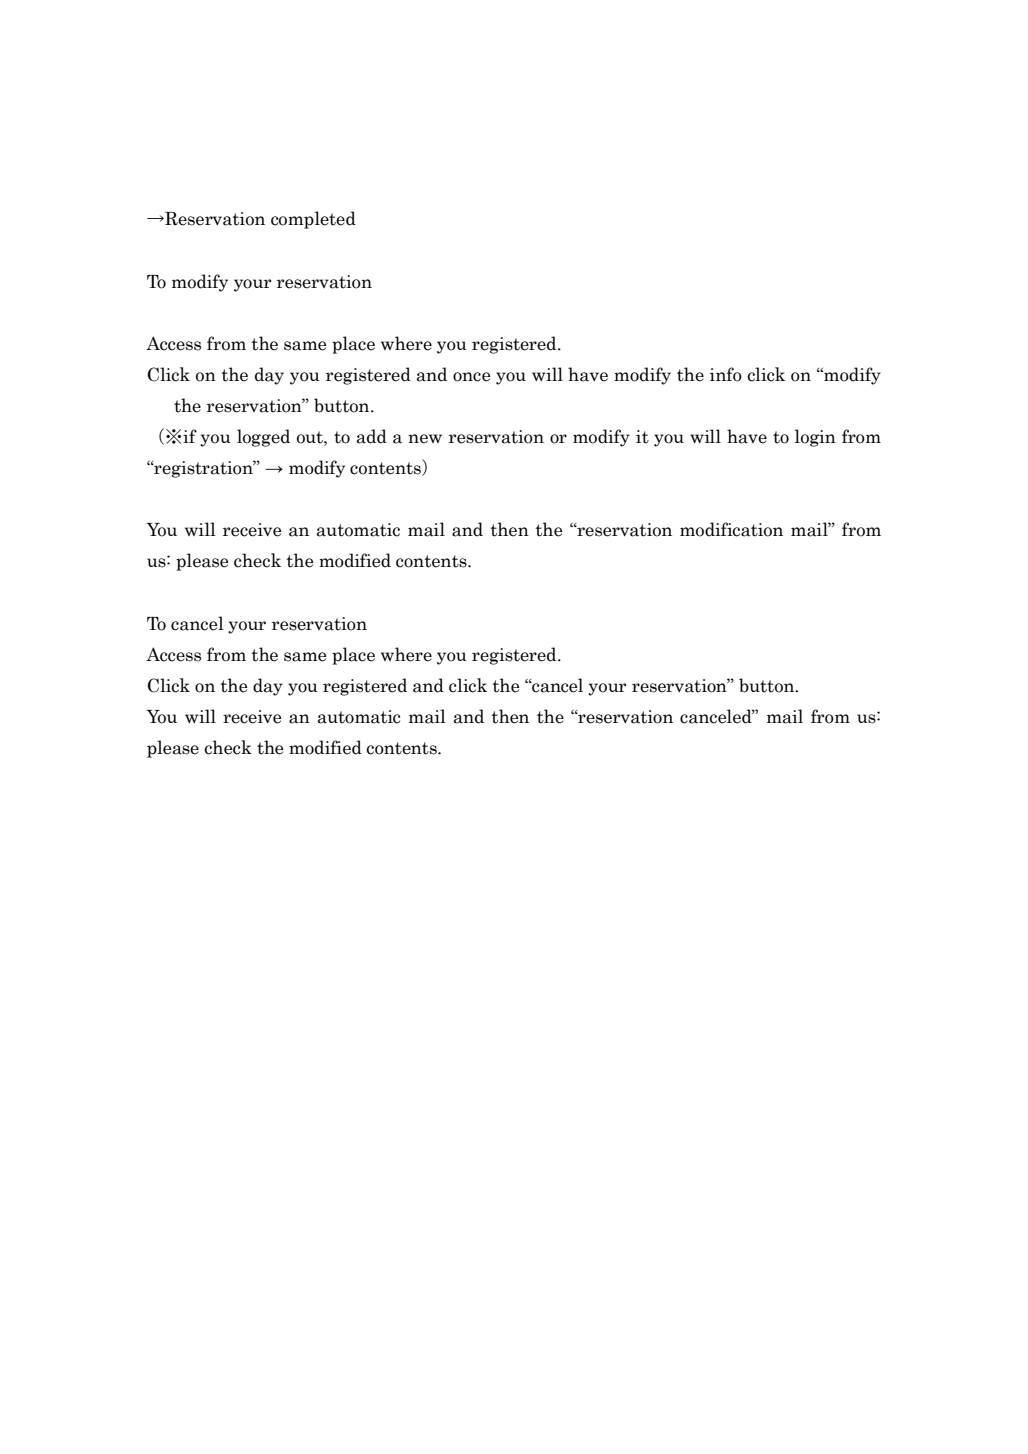 This page has width=1028, height=1454. What do you see at coordinates (313, 220) in the page?
I see `completed` at bounding box center [313, 220].
